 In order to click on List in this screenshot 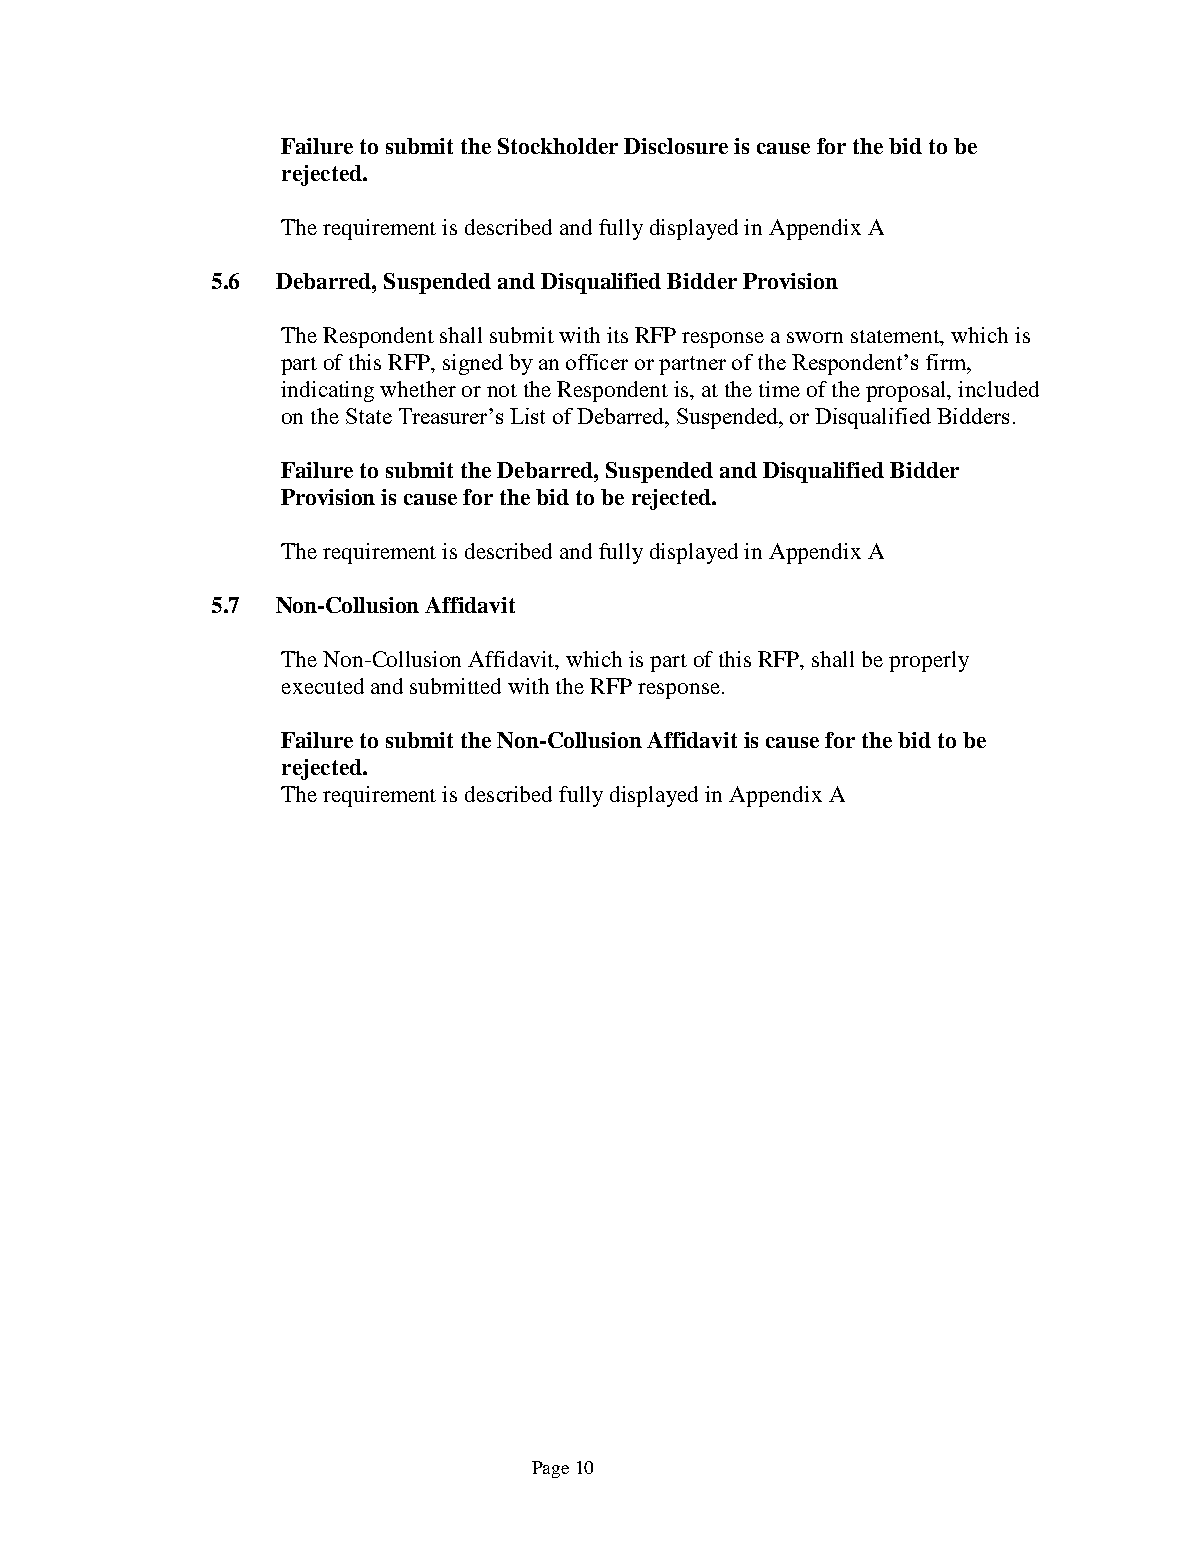, I will do `click(527, 416)`.
